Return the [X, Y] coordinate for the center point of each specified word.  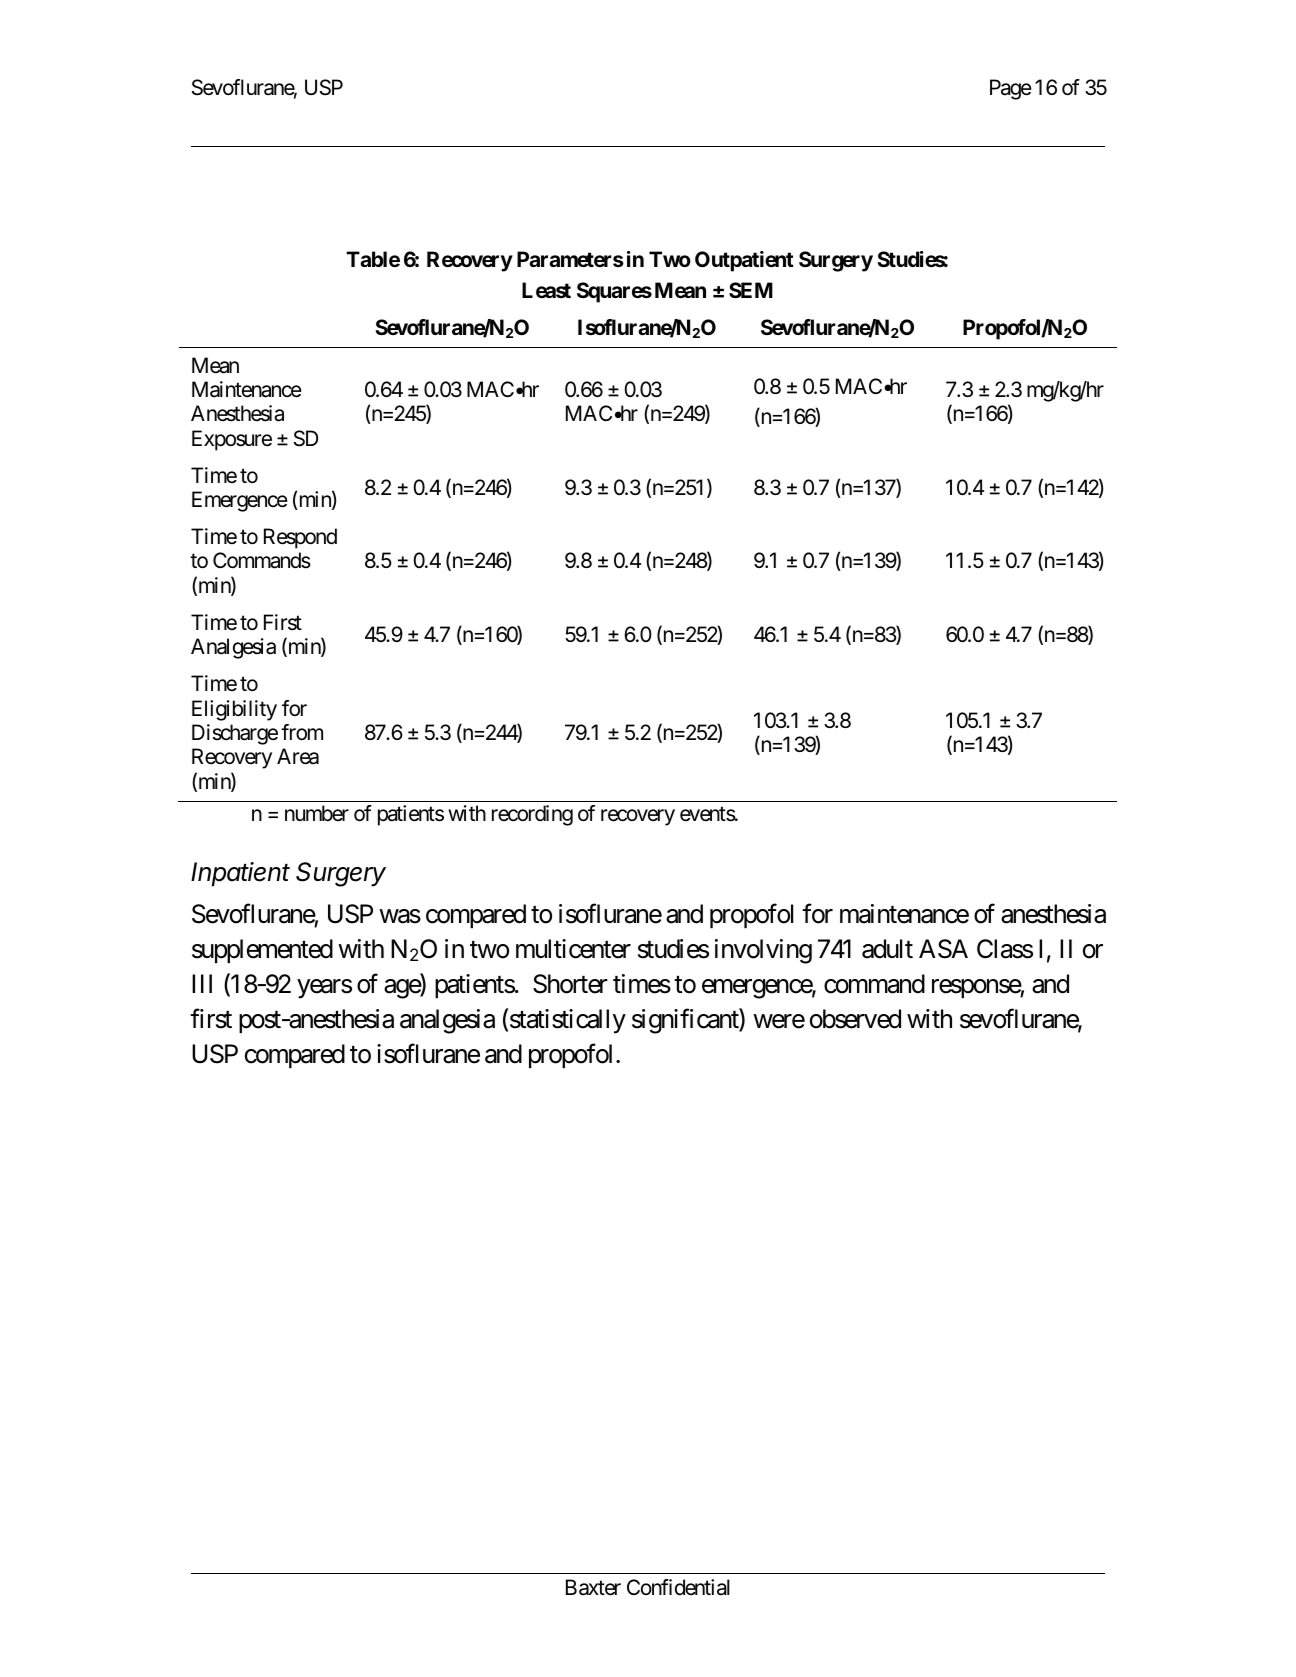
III [202, 983]
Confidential [678, 1587]
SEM [751, 290]
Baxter [593, 1587]
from [302, 732]
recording [532, 815]
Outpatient [744, 261]
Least [546, 290]
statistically [568, 1021]
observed [855, 1019]
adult [887, 949]
